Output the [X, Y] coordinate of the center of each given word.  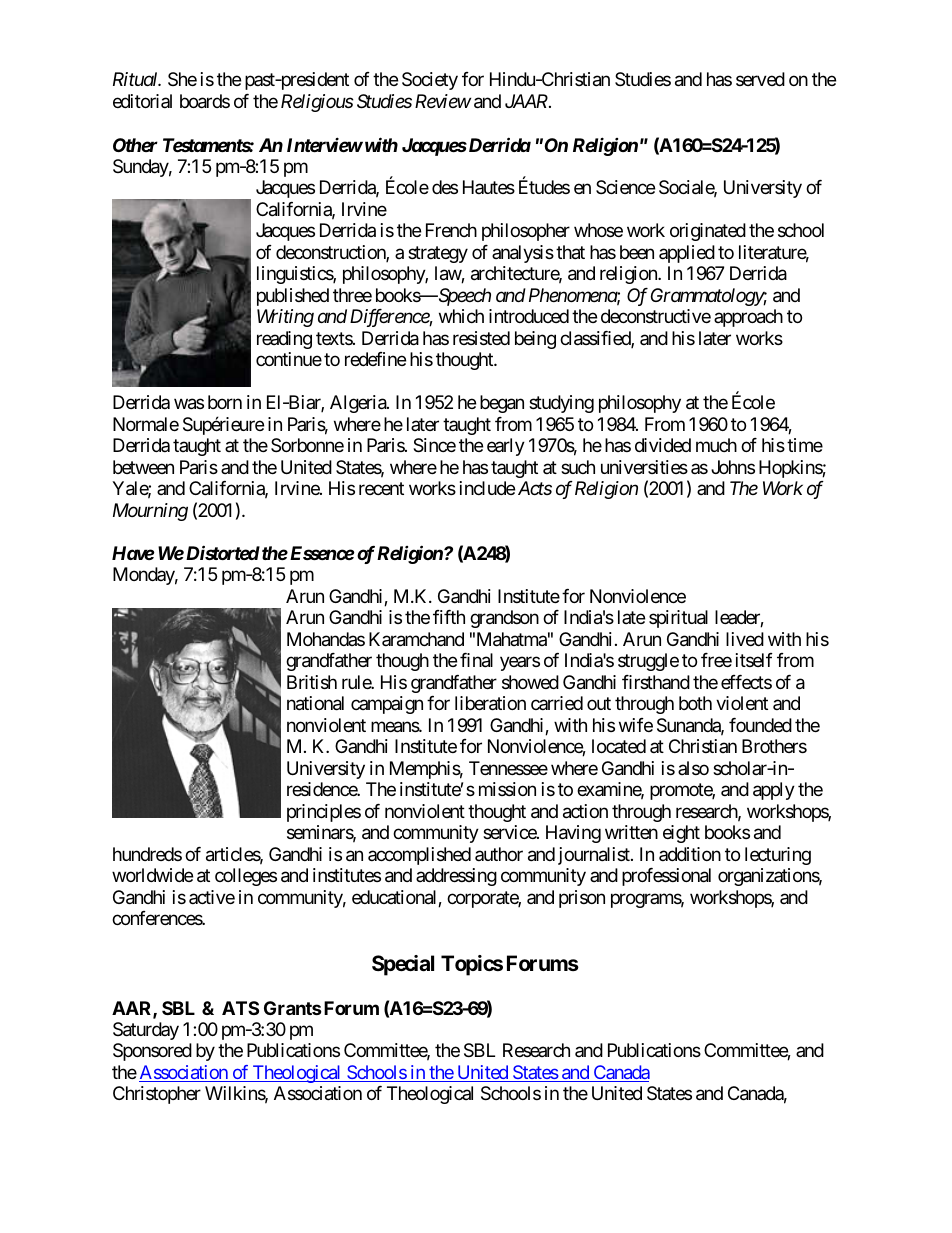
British [312, 682]
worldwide [152, 875]
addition [690, 854]
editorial [142, 101]
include [487, 488]
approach [748, 318]
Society [430, 81]
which [461, 316]
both [695, 703]
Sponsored [152, 1052]
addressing [456, 877]
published [293, 297]
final [476, 660]
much [716, 445]
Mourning [150, 512]
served [760, 79]
